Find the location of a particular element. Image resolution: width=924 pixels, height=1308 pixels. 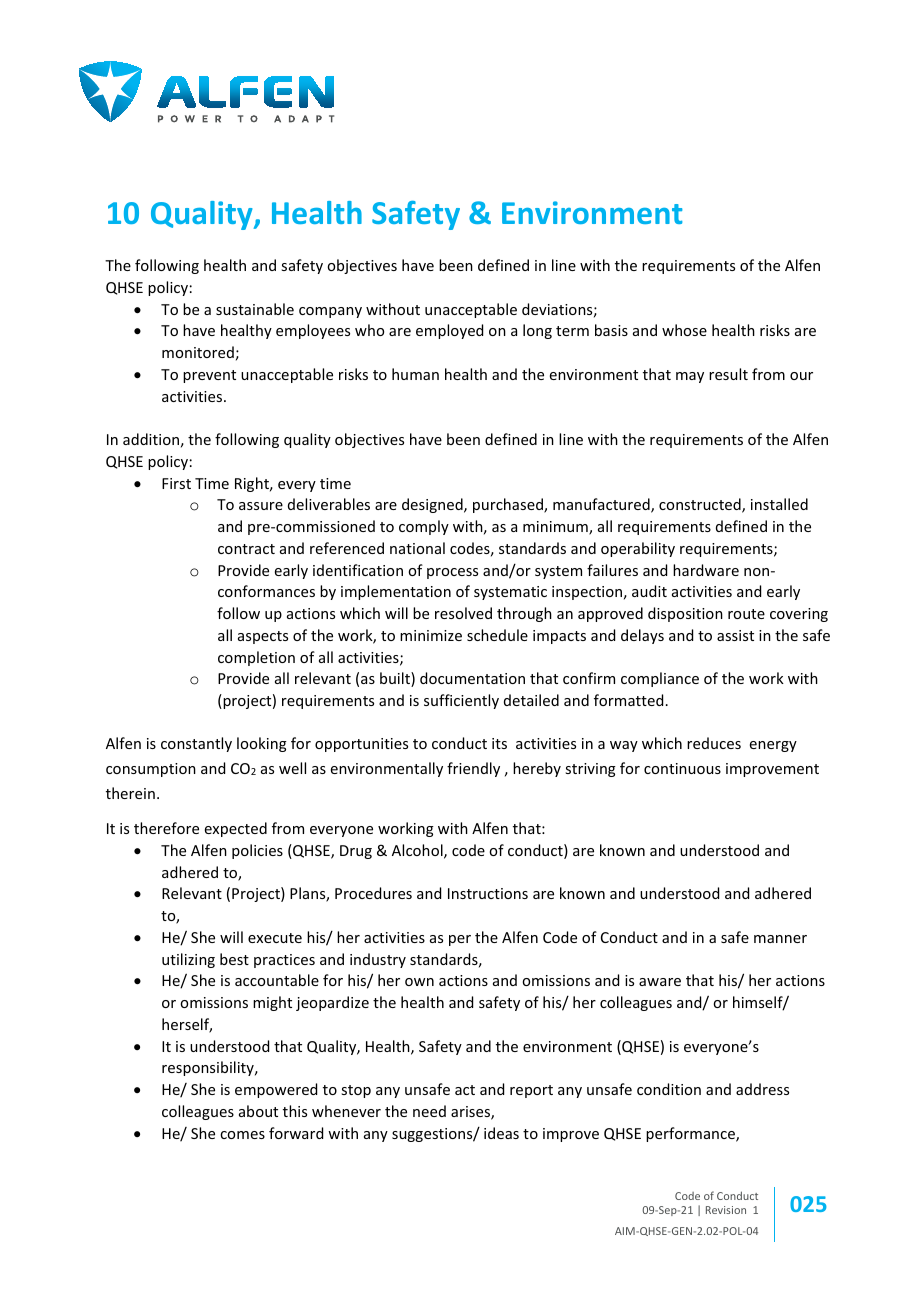

employed is located at coordinates (449, 331).
